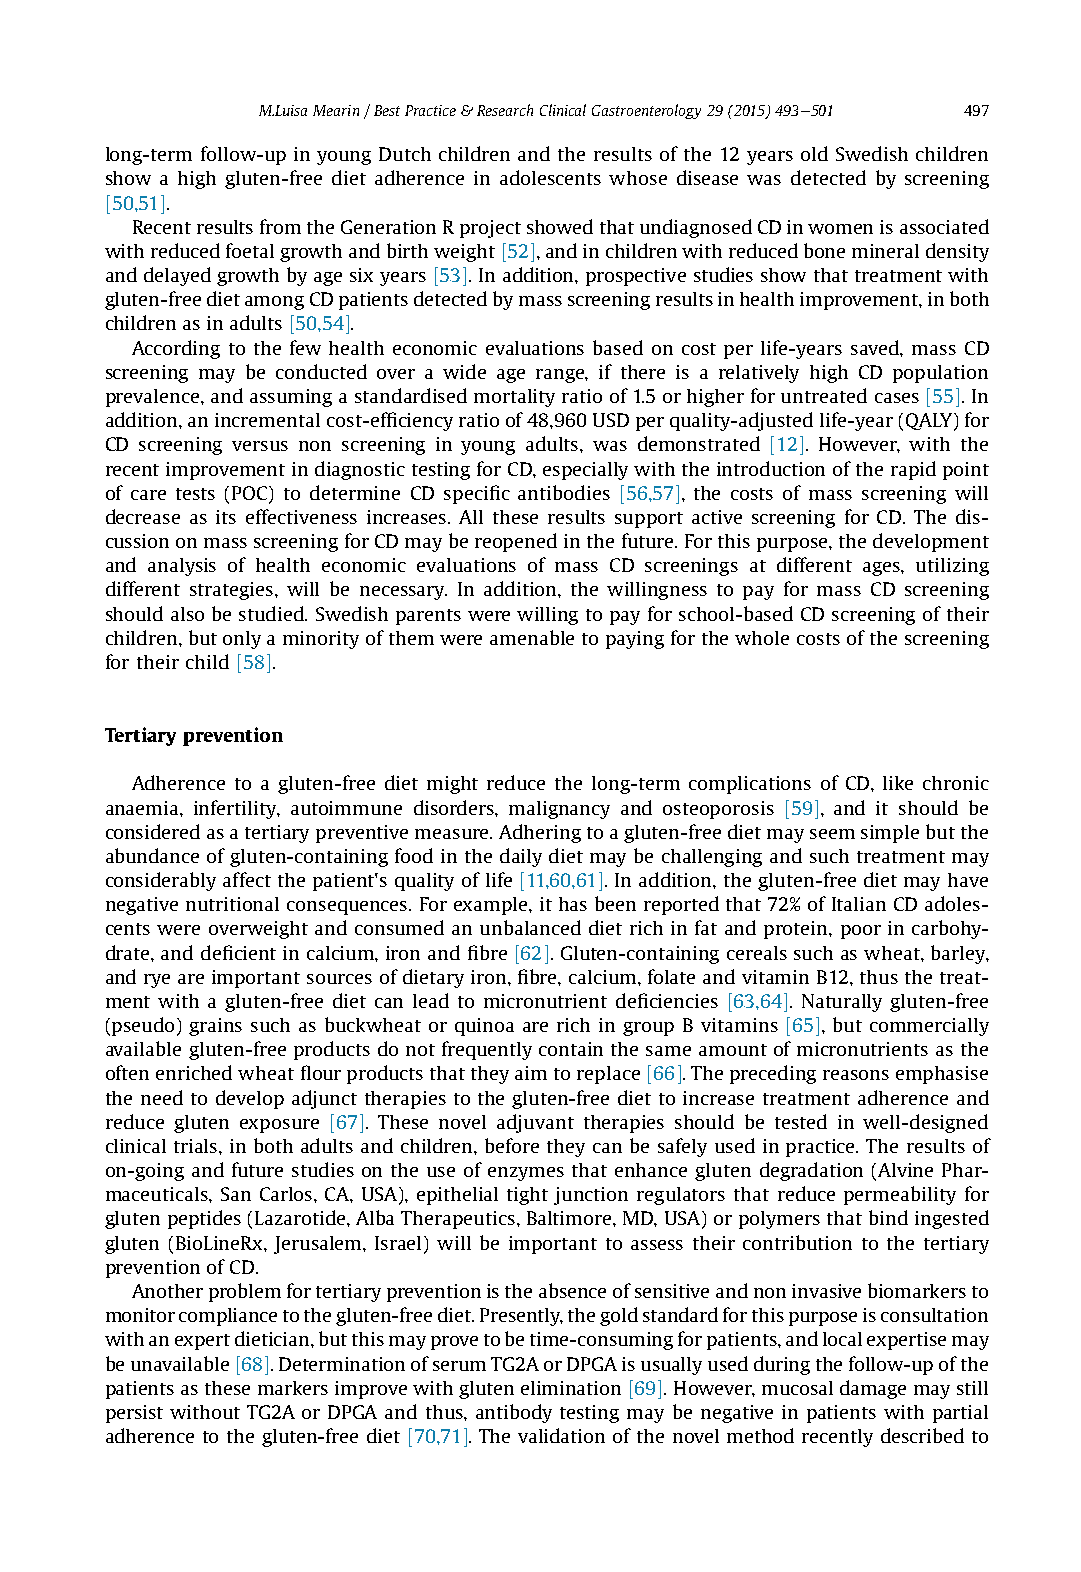  What do you see at coordinates (571, 1388) in the image?
I see `elimination` at bounding box center [571, 1388].
